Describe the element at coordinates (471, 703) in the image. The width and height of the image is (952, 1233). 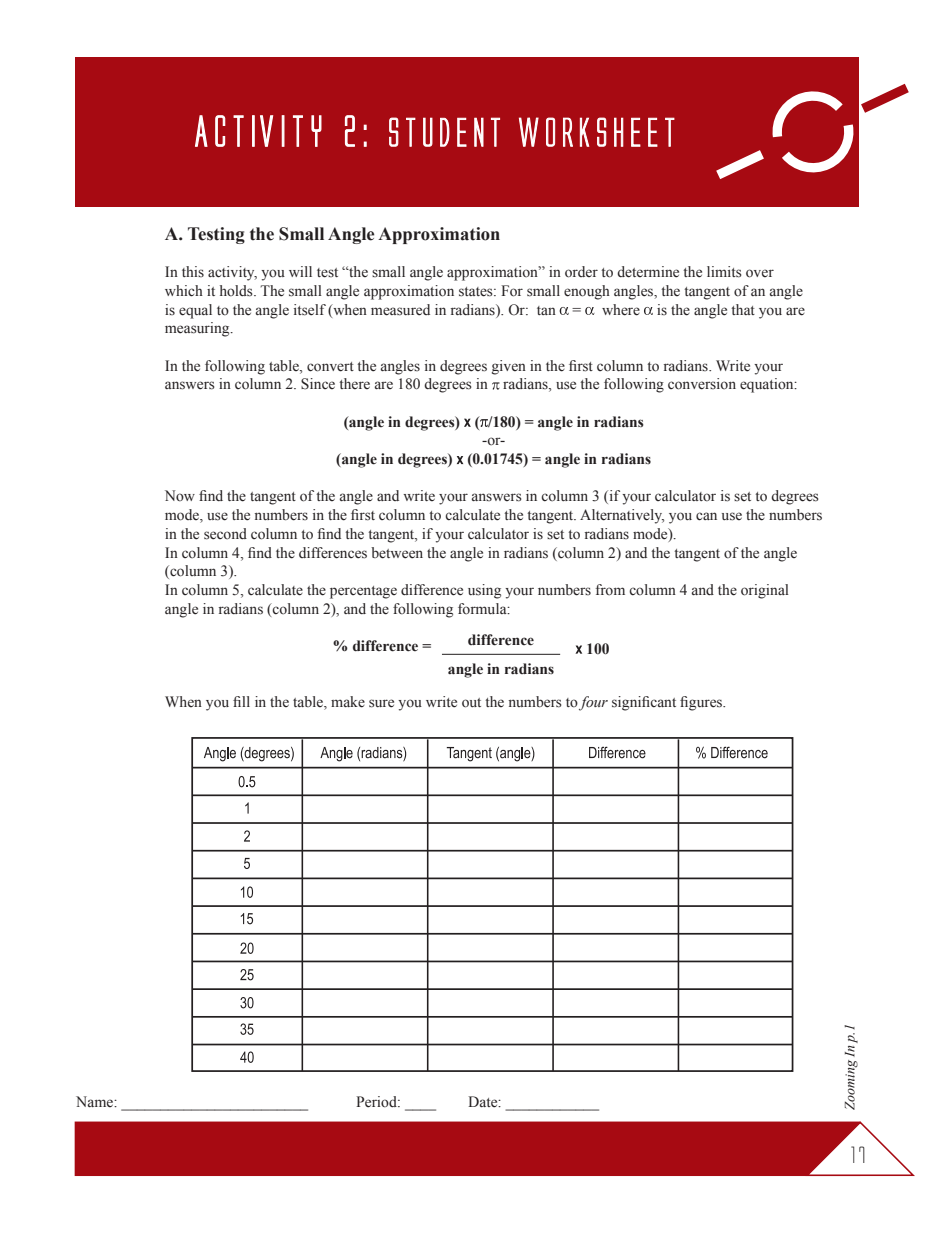
I see `out` at that location.
